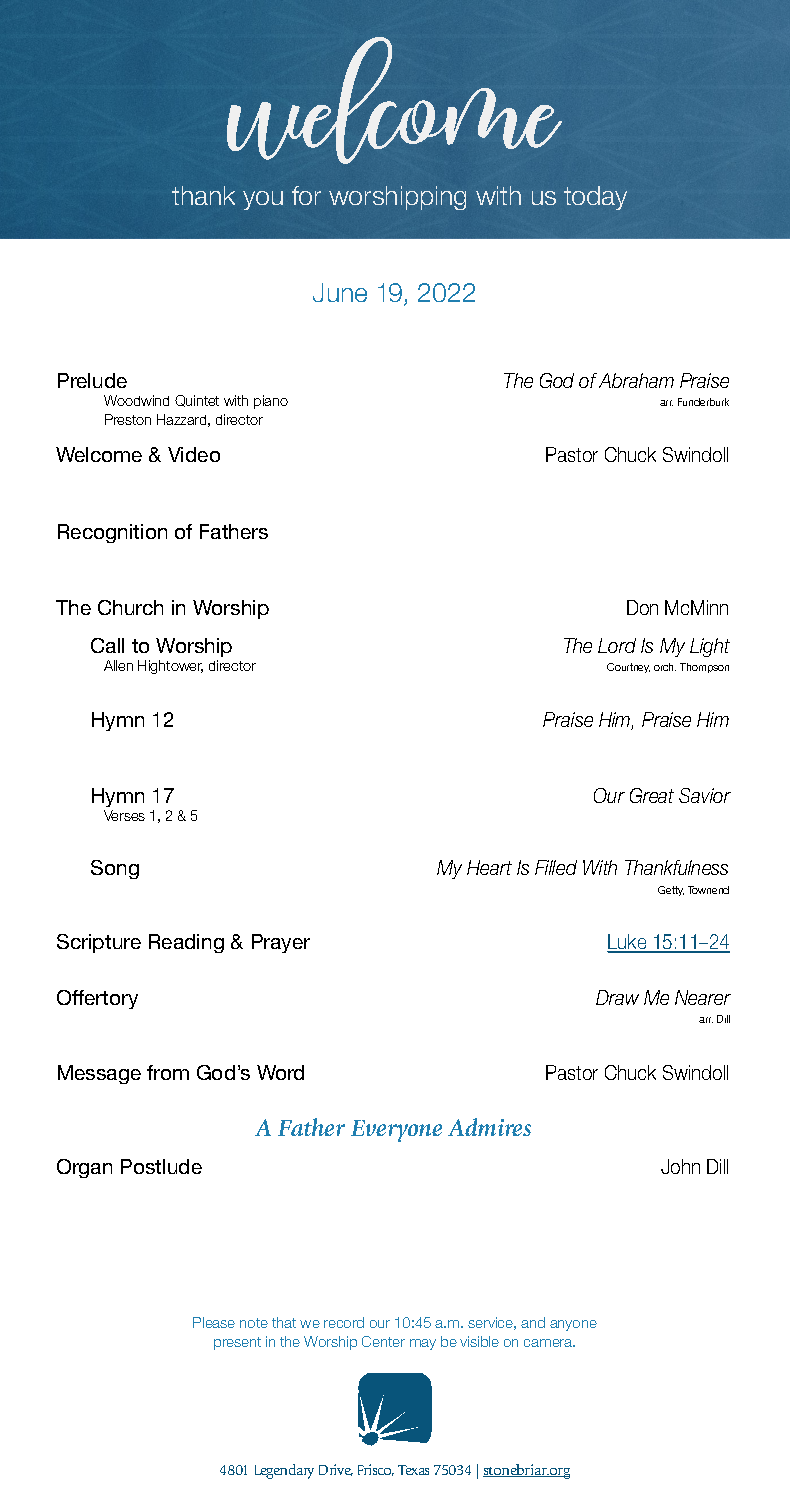 The height and width of the screenshot is (1512, 790). What do you see at coordinates (628, 943) in the screenshot?
I see `Luke` at bounding box center [628, 943].
